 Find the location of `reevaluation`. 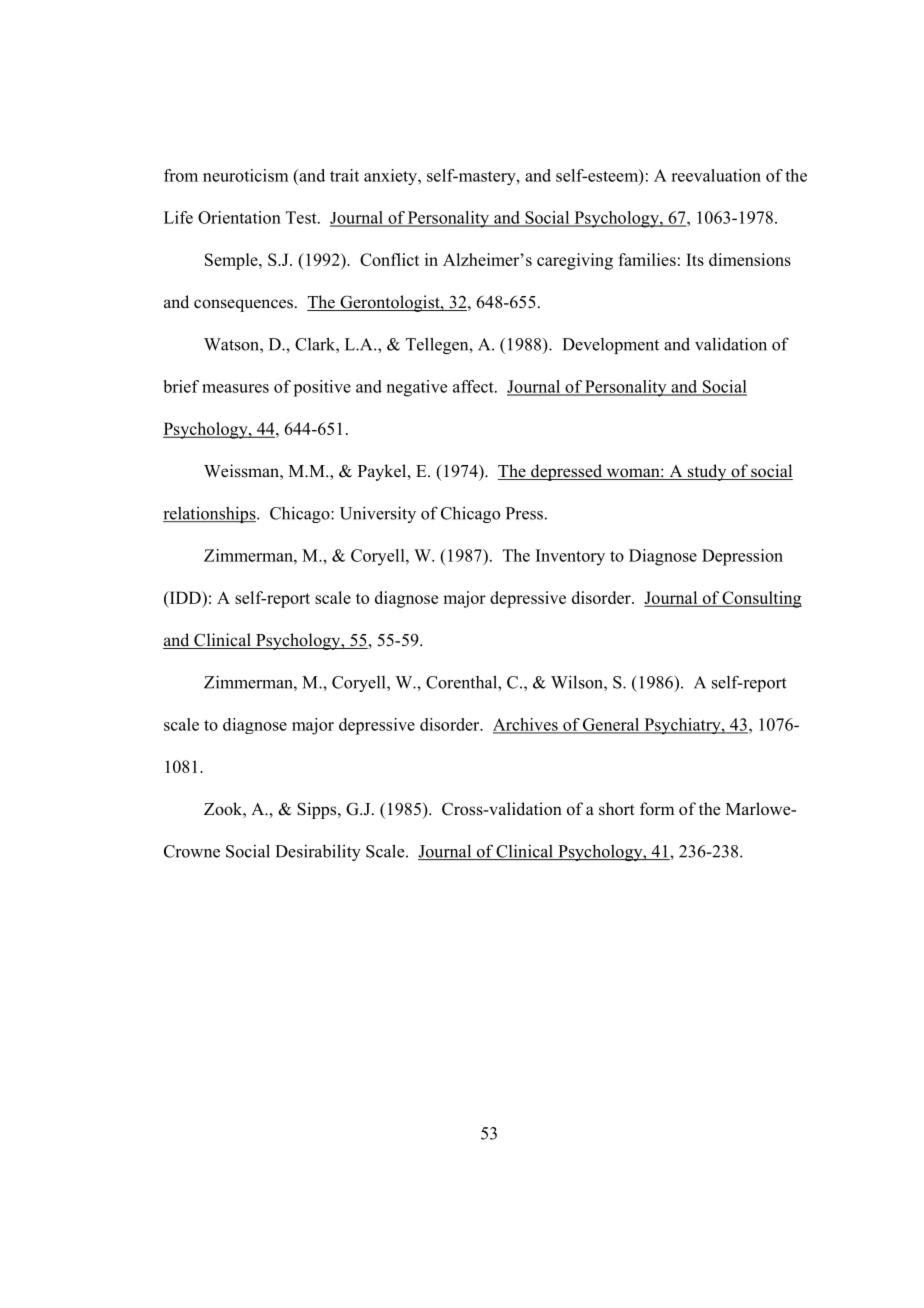

reevaluation is located at coordinates (716, 175).
